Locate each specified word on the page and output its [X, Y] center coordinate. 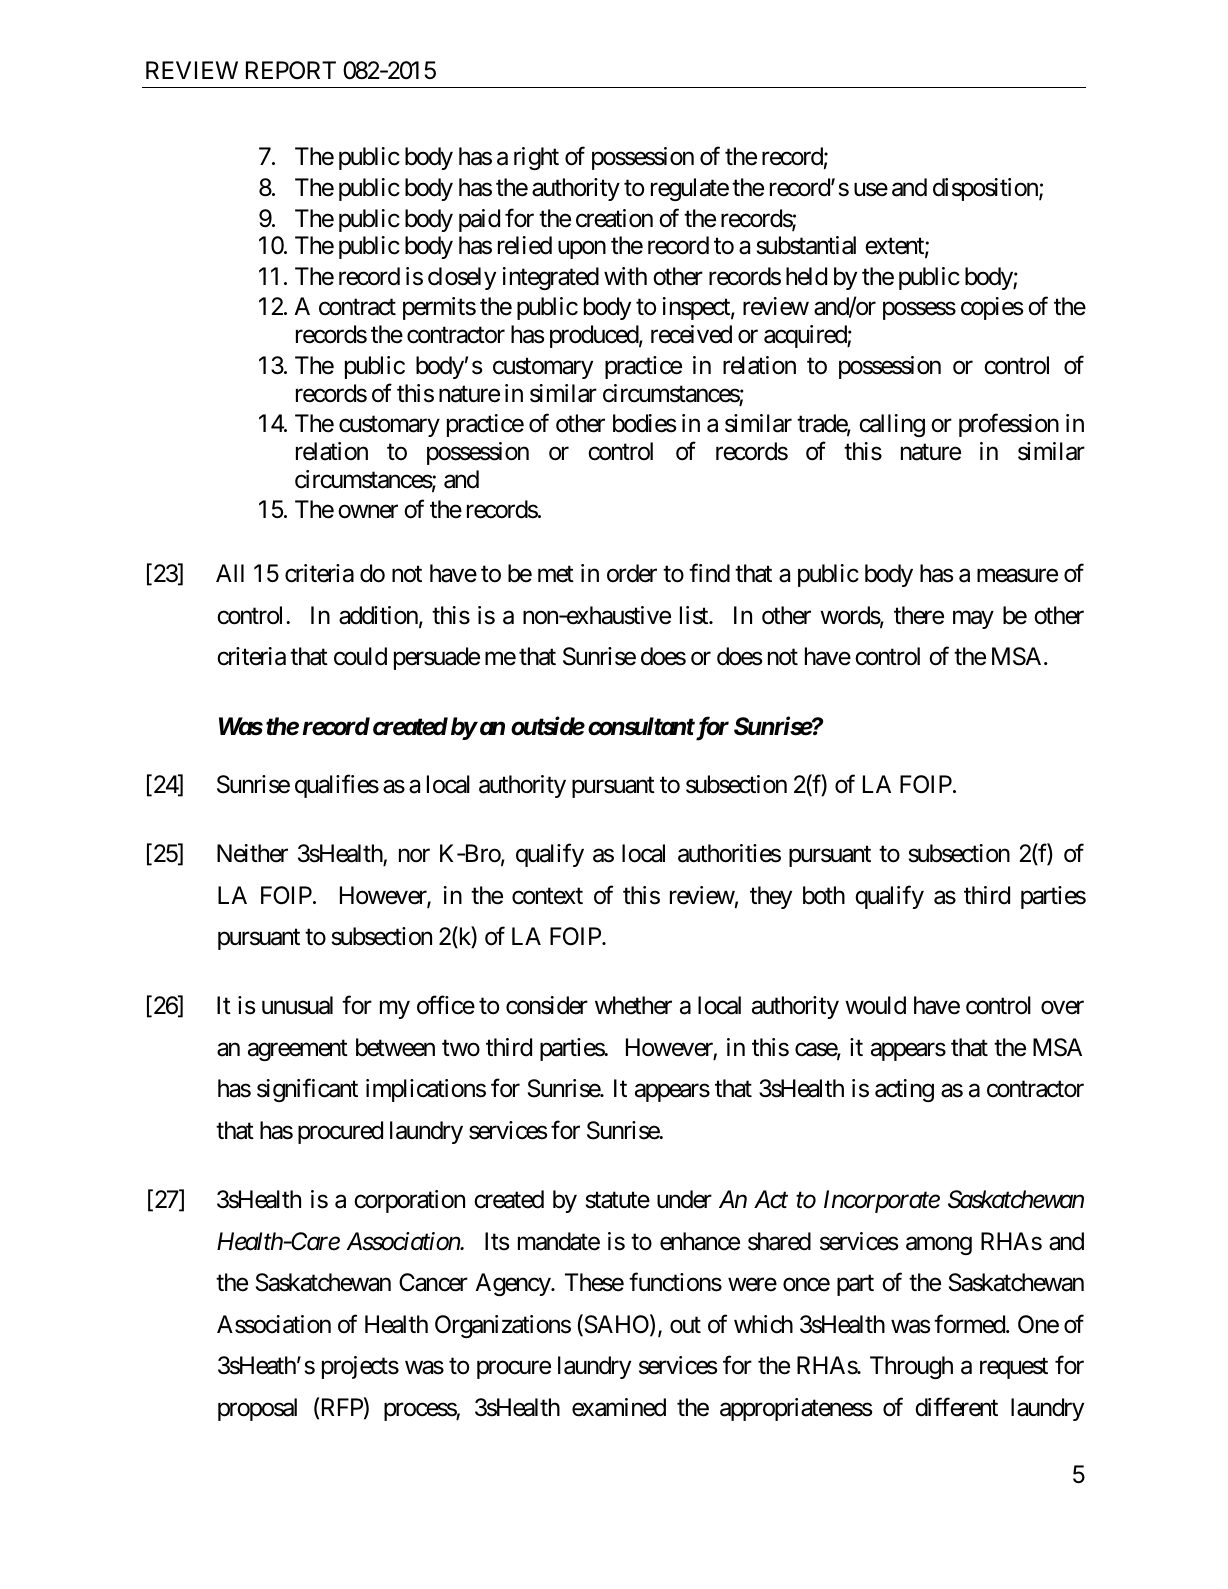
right [536, 158]
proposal [257, 1409]
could [360, 656]
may [973, 620]
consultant [641, 726]
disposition [986, 189]
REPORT [291, 70]
